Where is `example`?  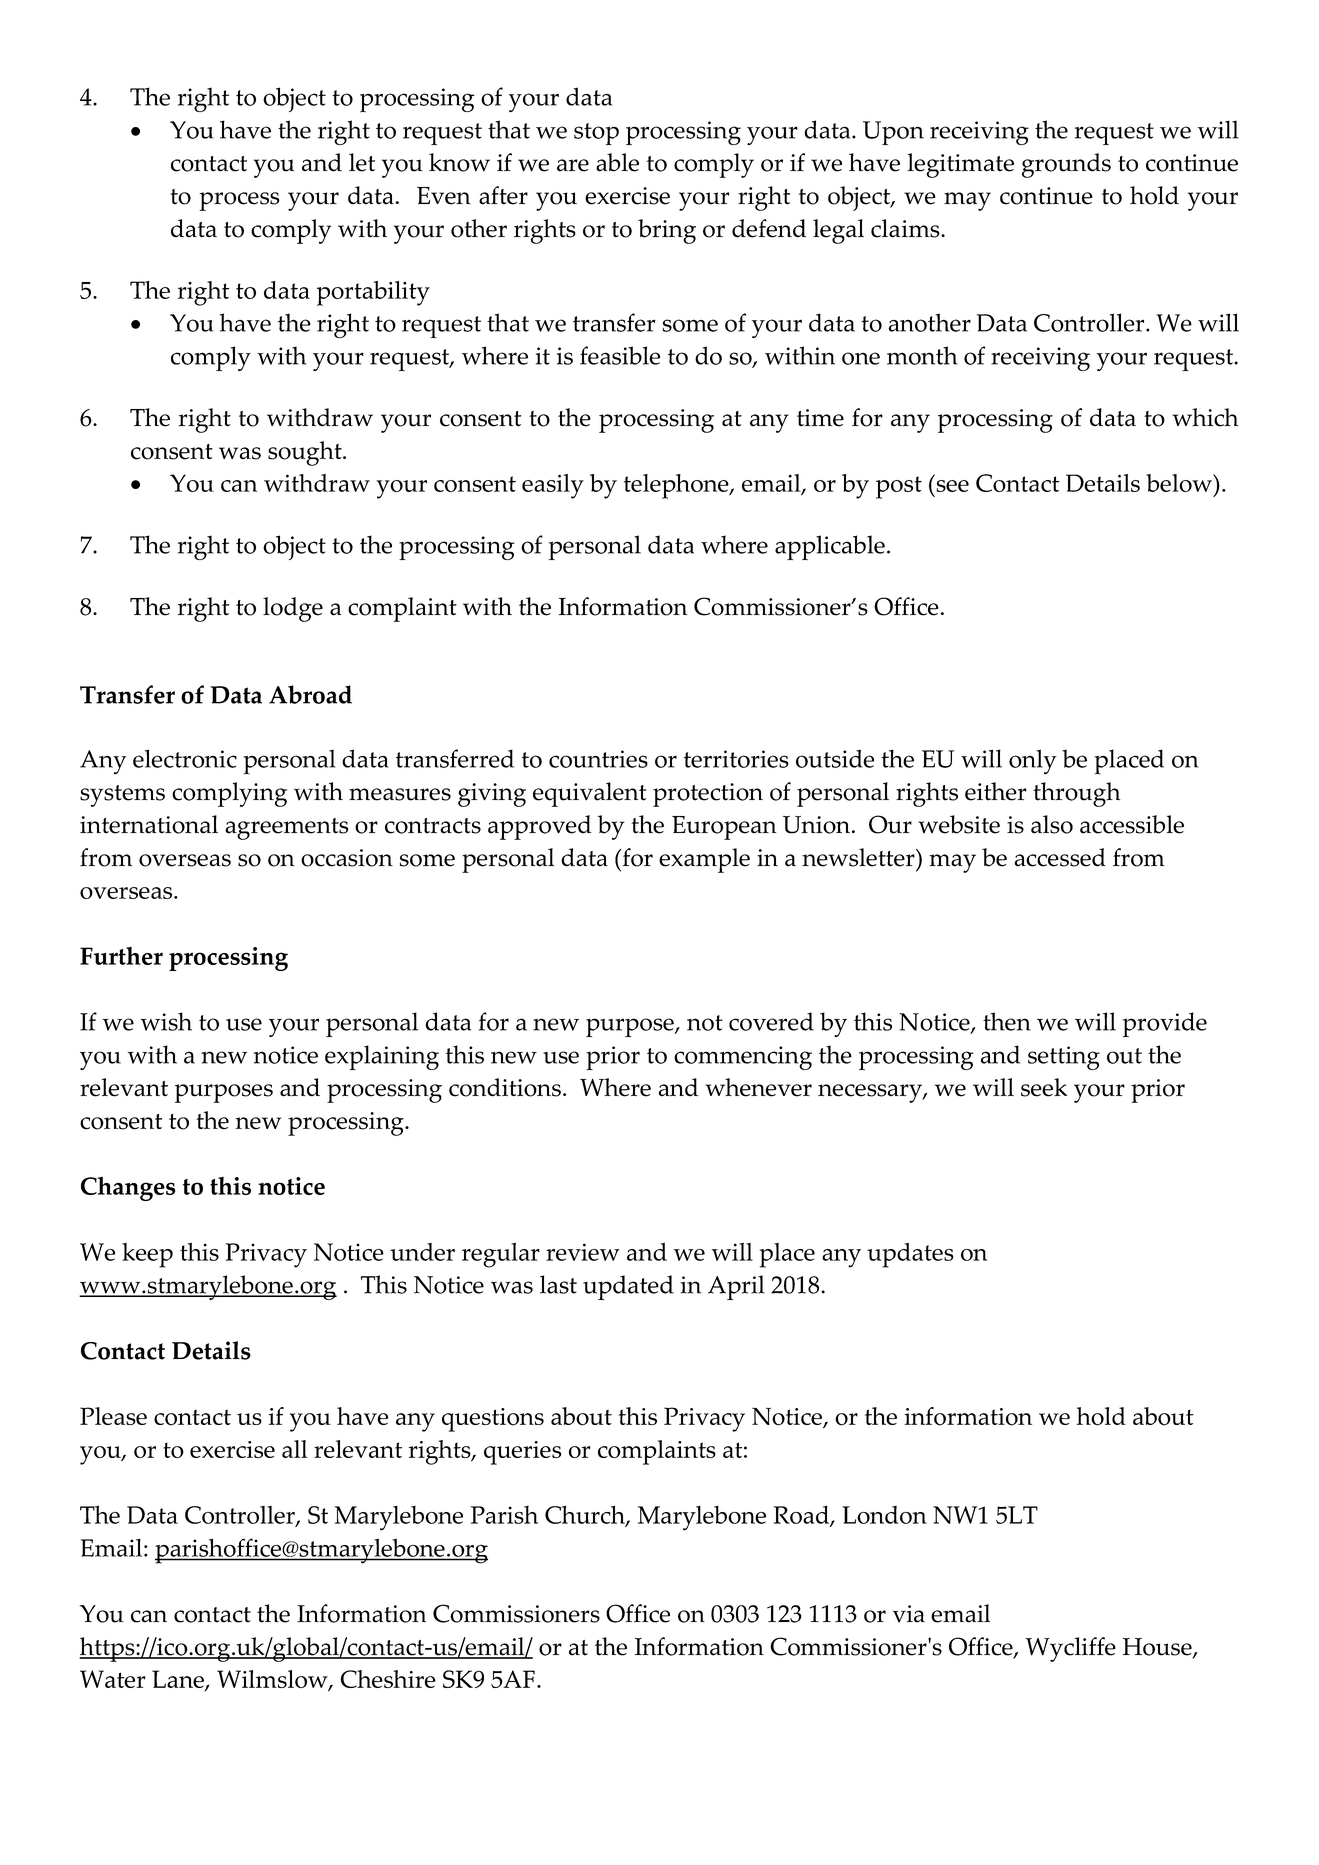 example is located at coordinates (704, 860).
